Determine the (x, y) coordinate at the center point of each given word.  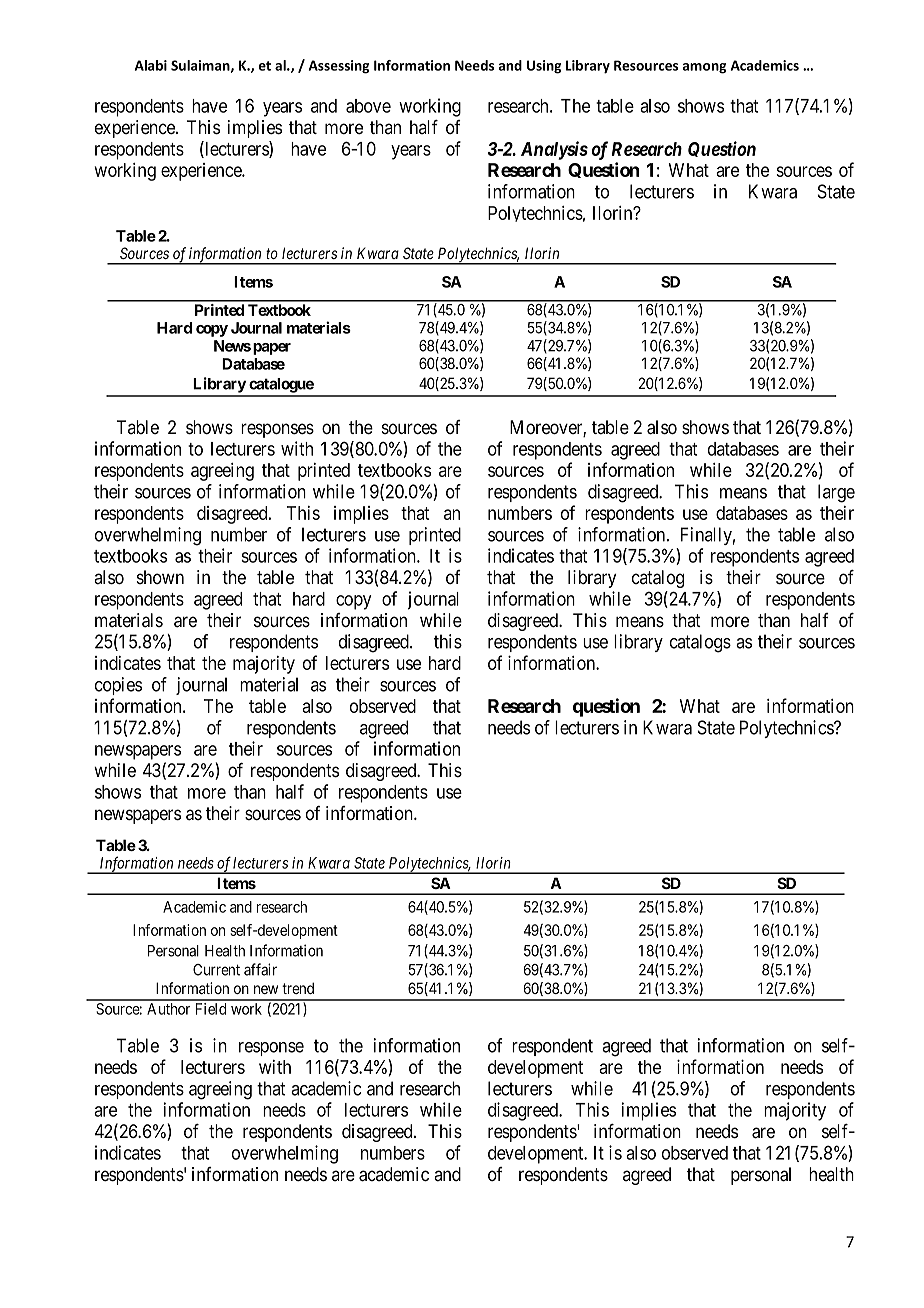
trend (298, 988)
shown (160, 577)
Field (211, 1009)
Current (216, 970)
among (704, 68)
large (836, 493)
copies (118, 686)
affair (260, 969)
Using (544, 67)
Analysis (554, 150)
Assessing (339, 67)
